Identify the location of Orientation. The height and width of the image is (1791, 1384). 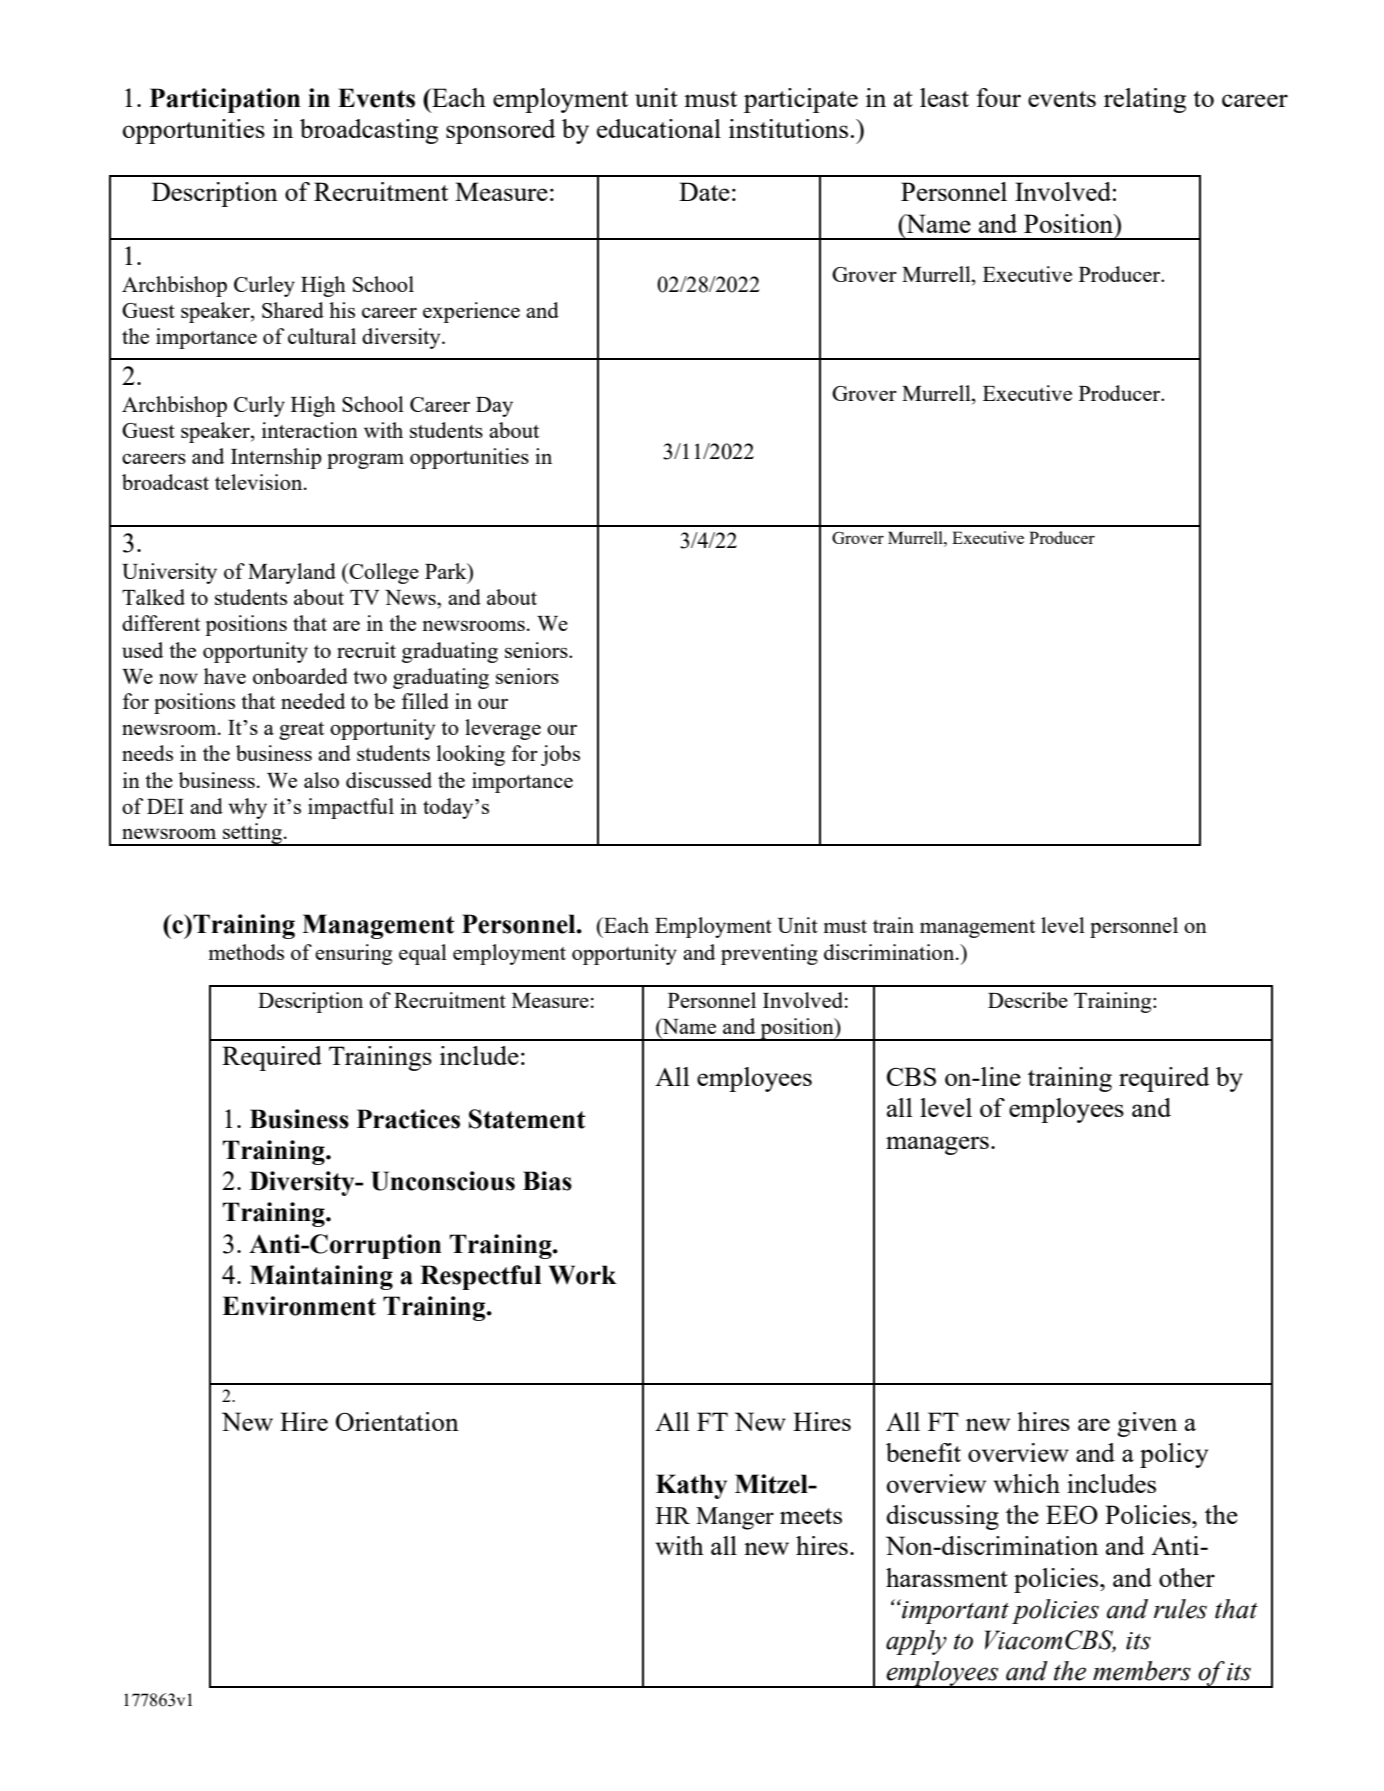
(397, 1421).
